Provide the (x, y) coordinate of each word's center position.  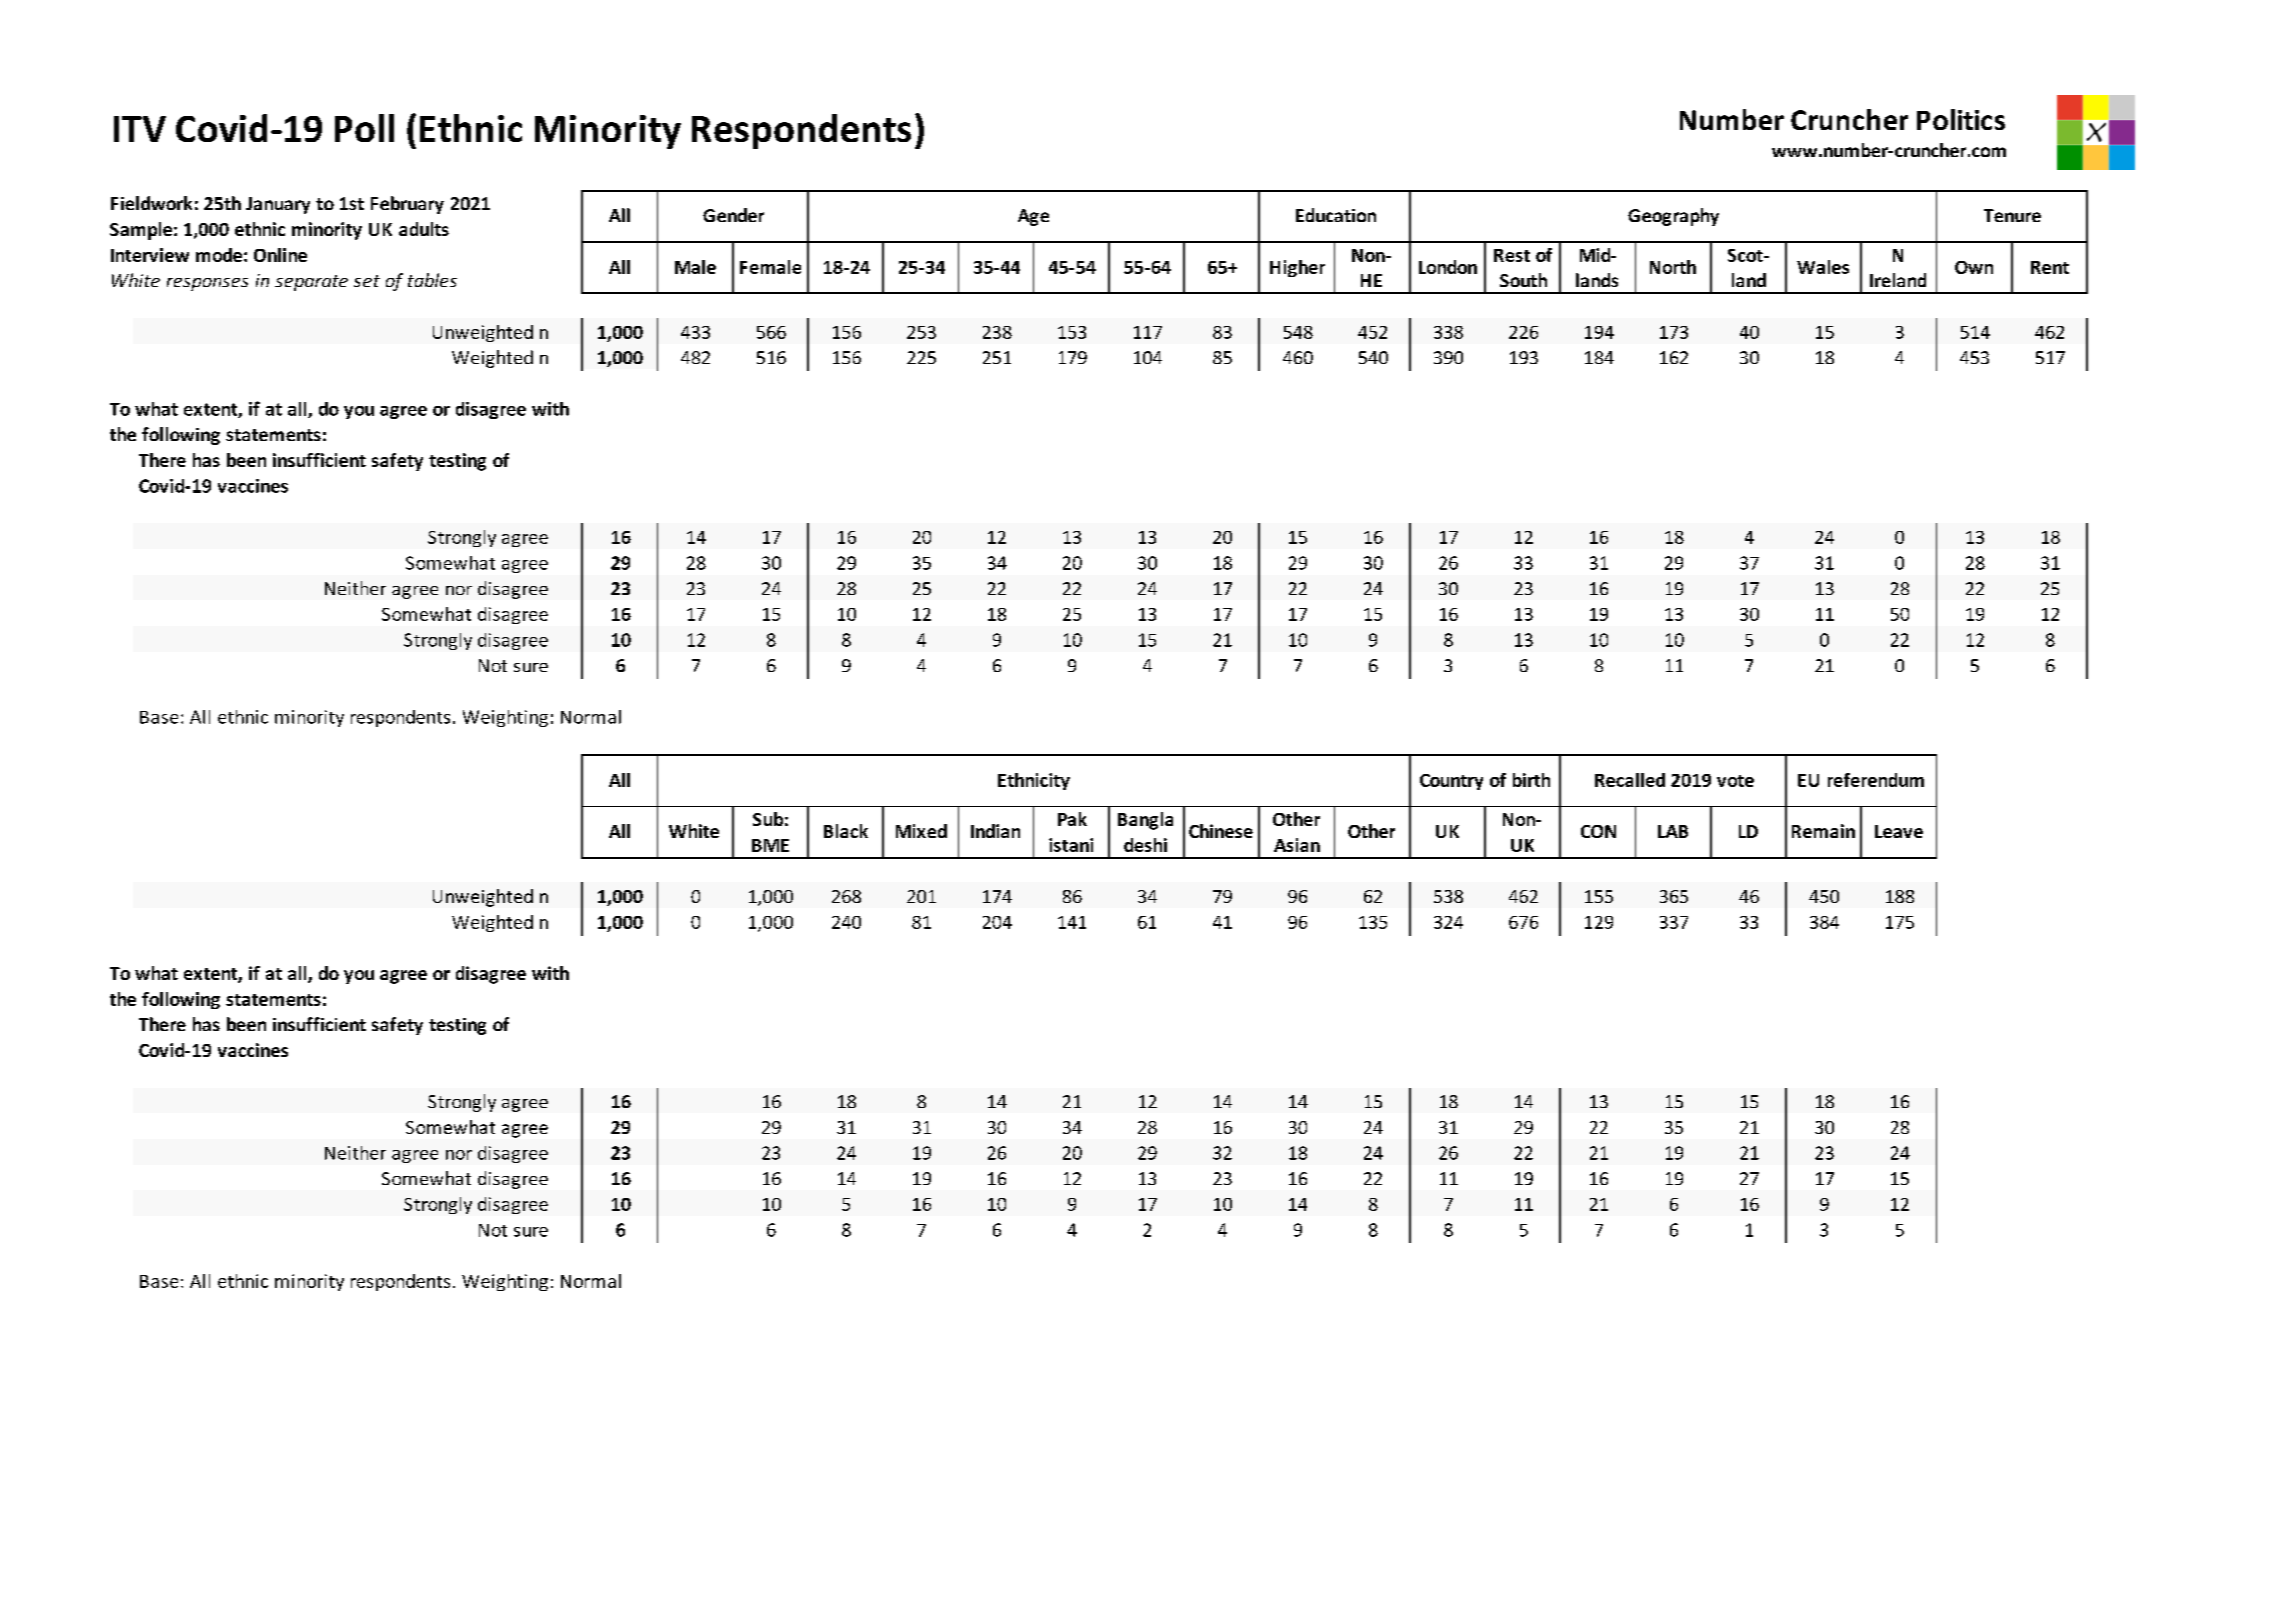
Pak (1072, 819)
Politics (1961, 119)
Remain (1823, 831)
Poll (364, 128)
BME (770, 845)
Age (1033, 217)
